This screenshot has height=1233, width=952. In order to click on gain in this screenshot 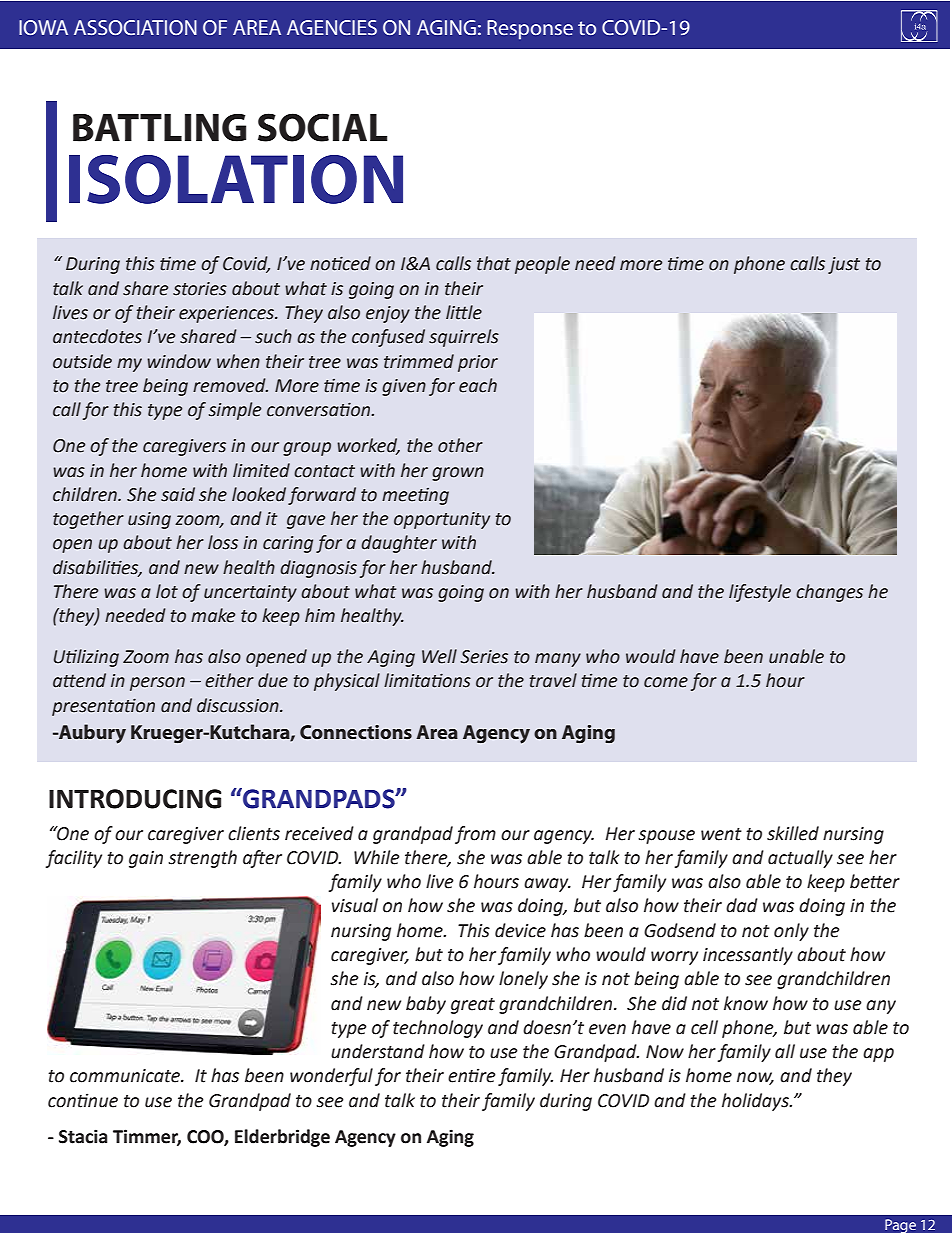, I will do `click(146, 859)`.
